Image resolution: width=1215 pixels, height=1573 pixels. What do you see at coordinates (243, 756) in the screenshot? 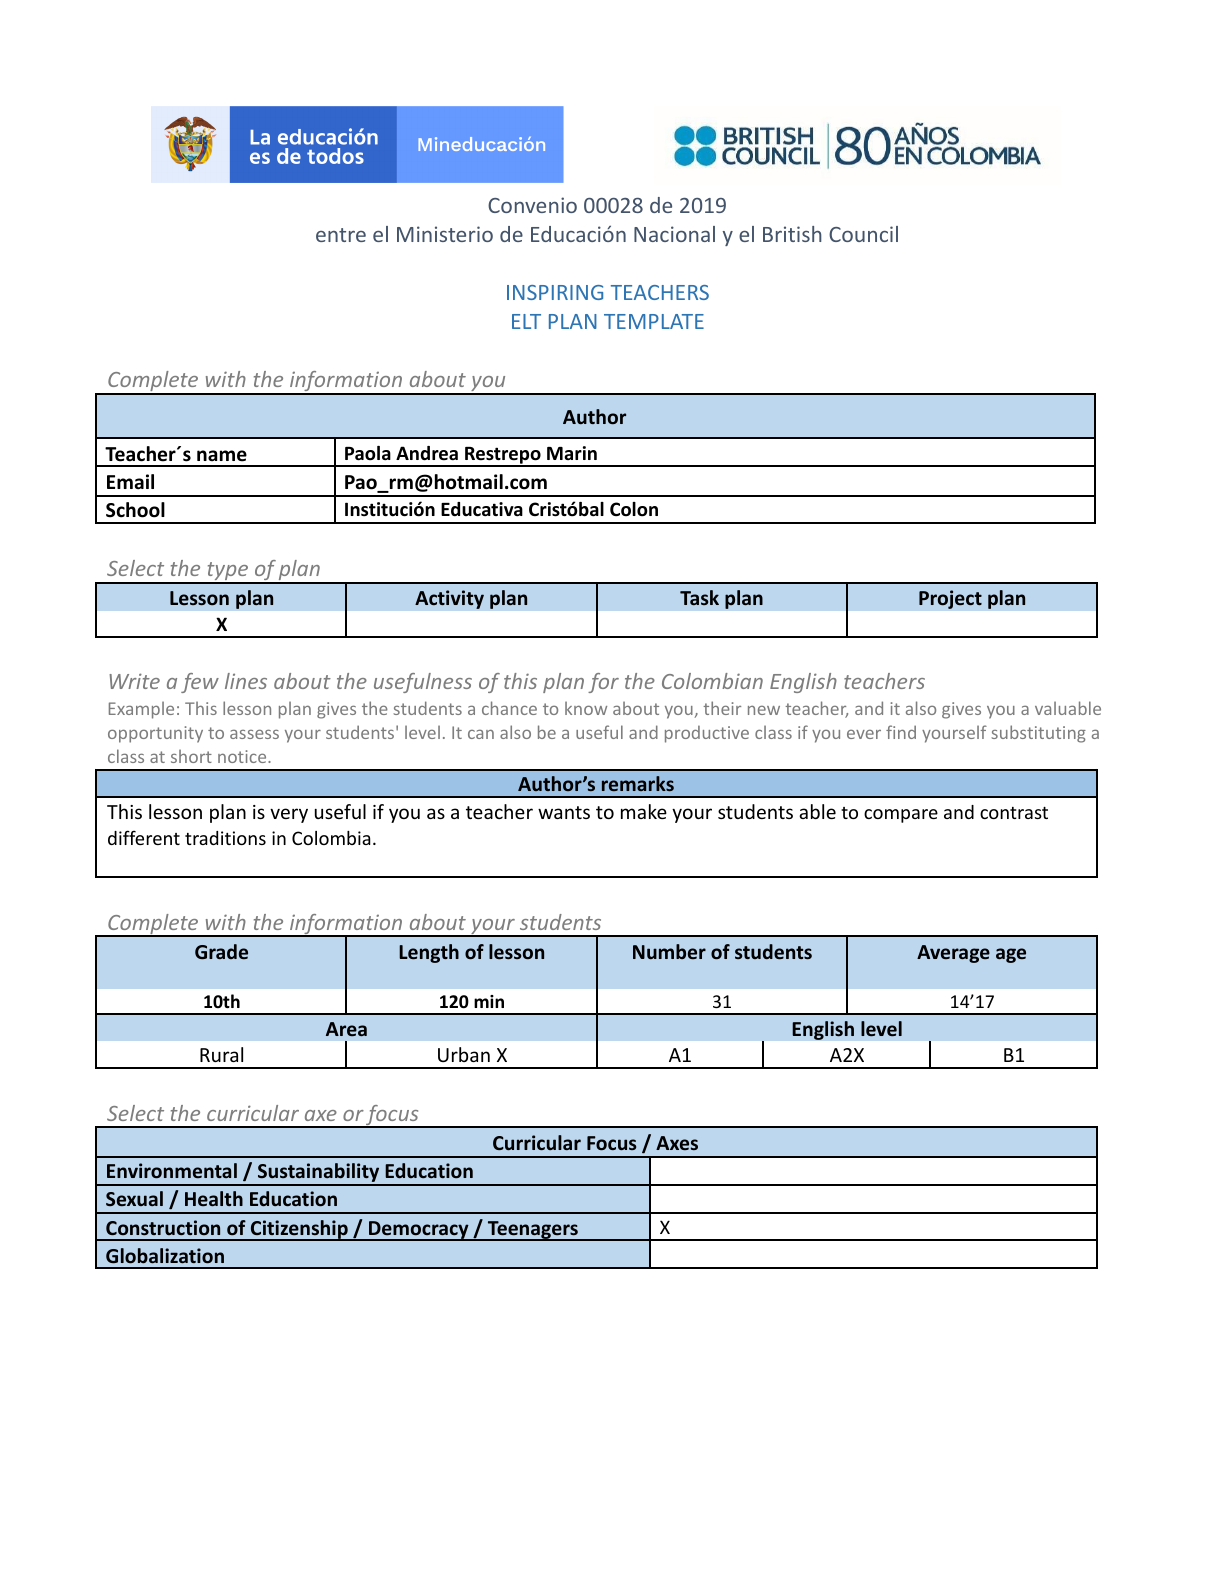
I see `notice` at bounding box center [243, 756].
